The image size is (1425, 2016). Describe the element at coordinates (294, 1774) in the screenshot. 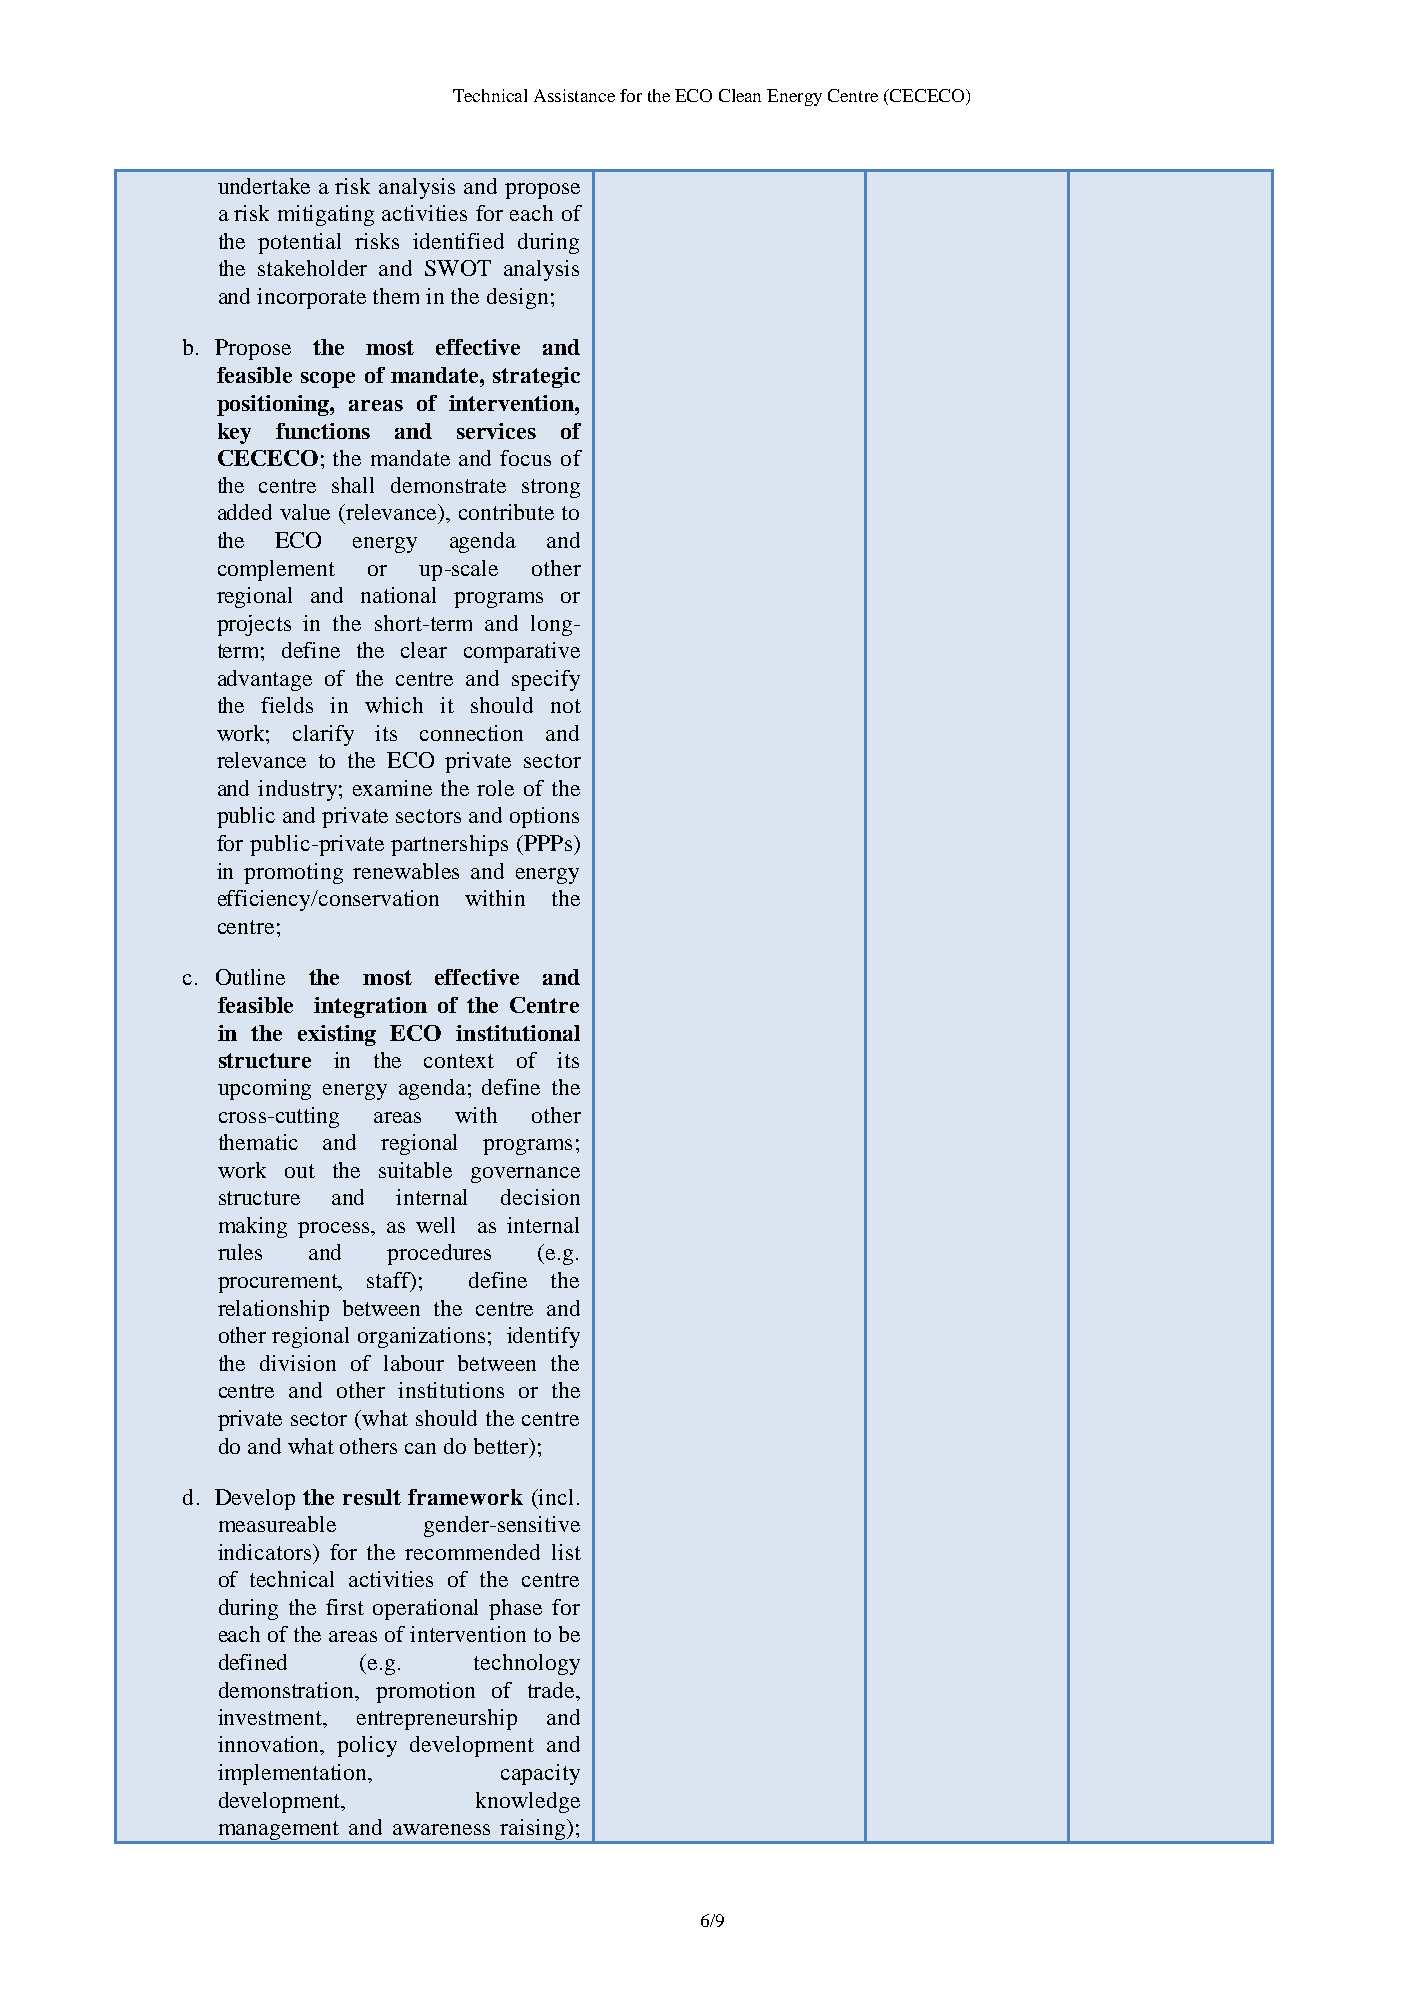

I see `implementation` at that location.
